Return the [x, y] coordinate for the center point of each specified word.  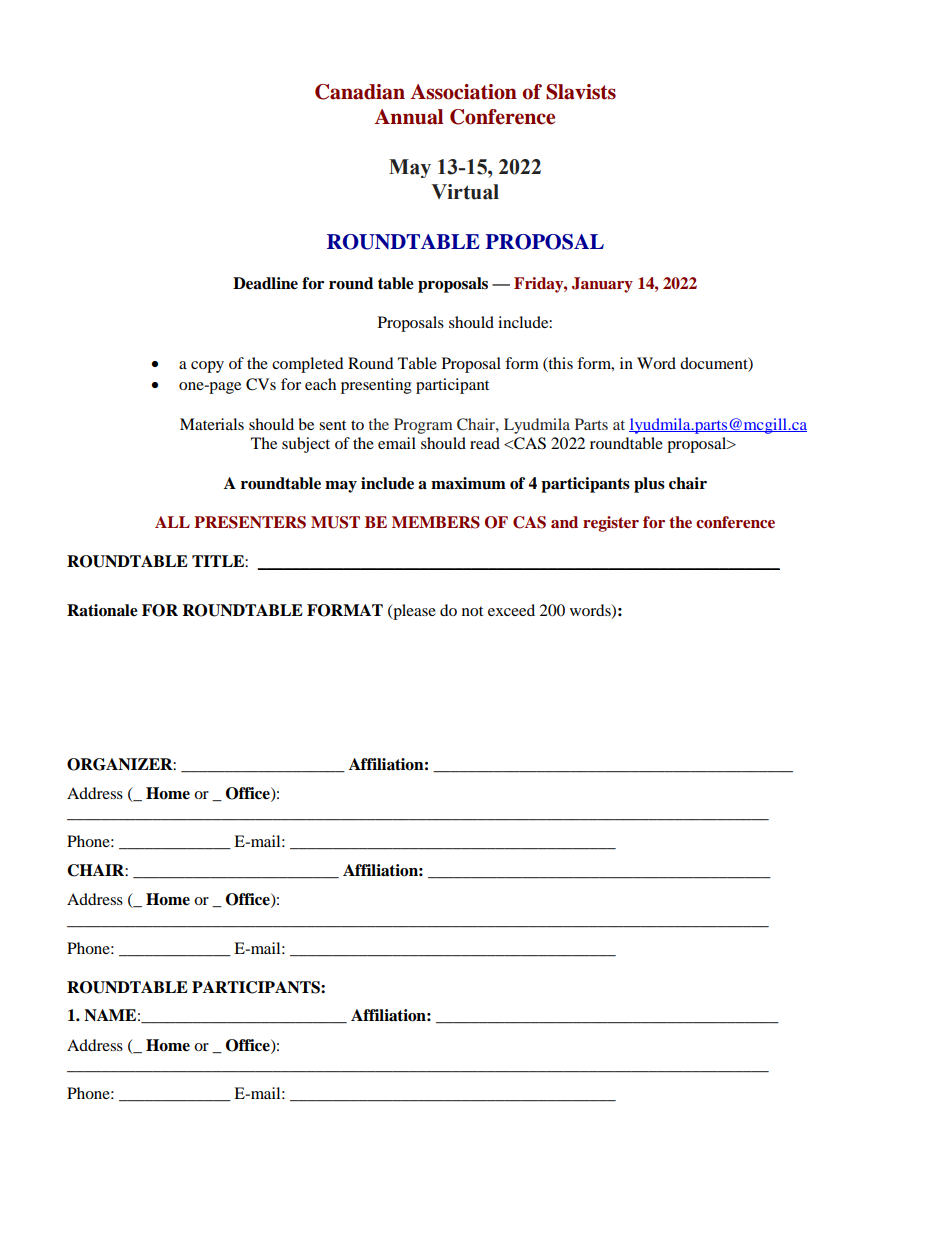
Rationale [102, 610]
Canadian [360, 92]
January [602, 285]
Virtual [465, 192]
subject [306, 445]
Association [464, 92]
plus [649, 485]
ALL [172, 522]
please [413, 612]
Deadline [265, 283]
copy [207, 367]
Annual [409, 117]
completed [308, 365]
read [485, 443]
